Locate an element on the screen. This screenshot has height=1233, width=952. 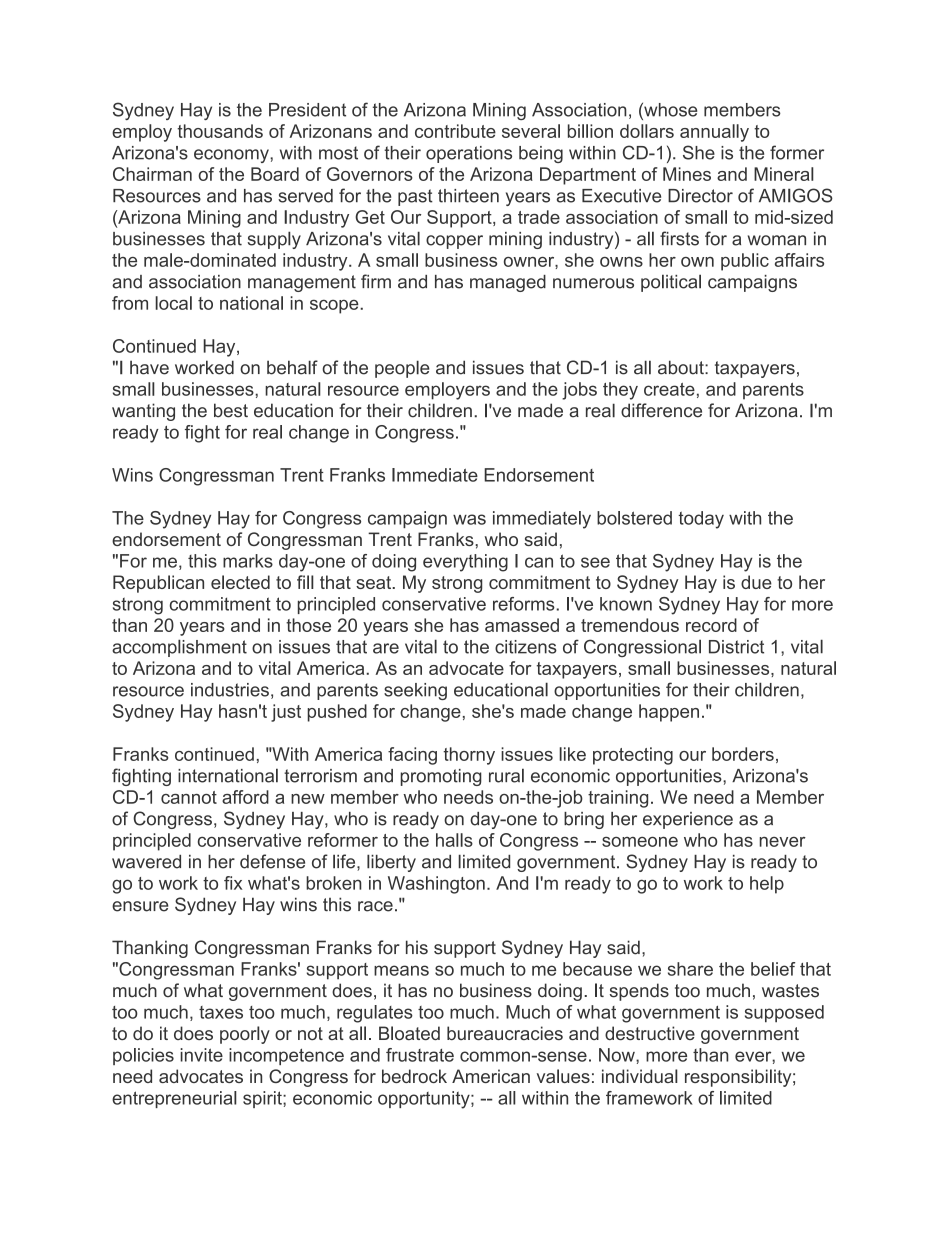
annually is located at coordinates (714, 133).
